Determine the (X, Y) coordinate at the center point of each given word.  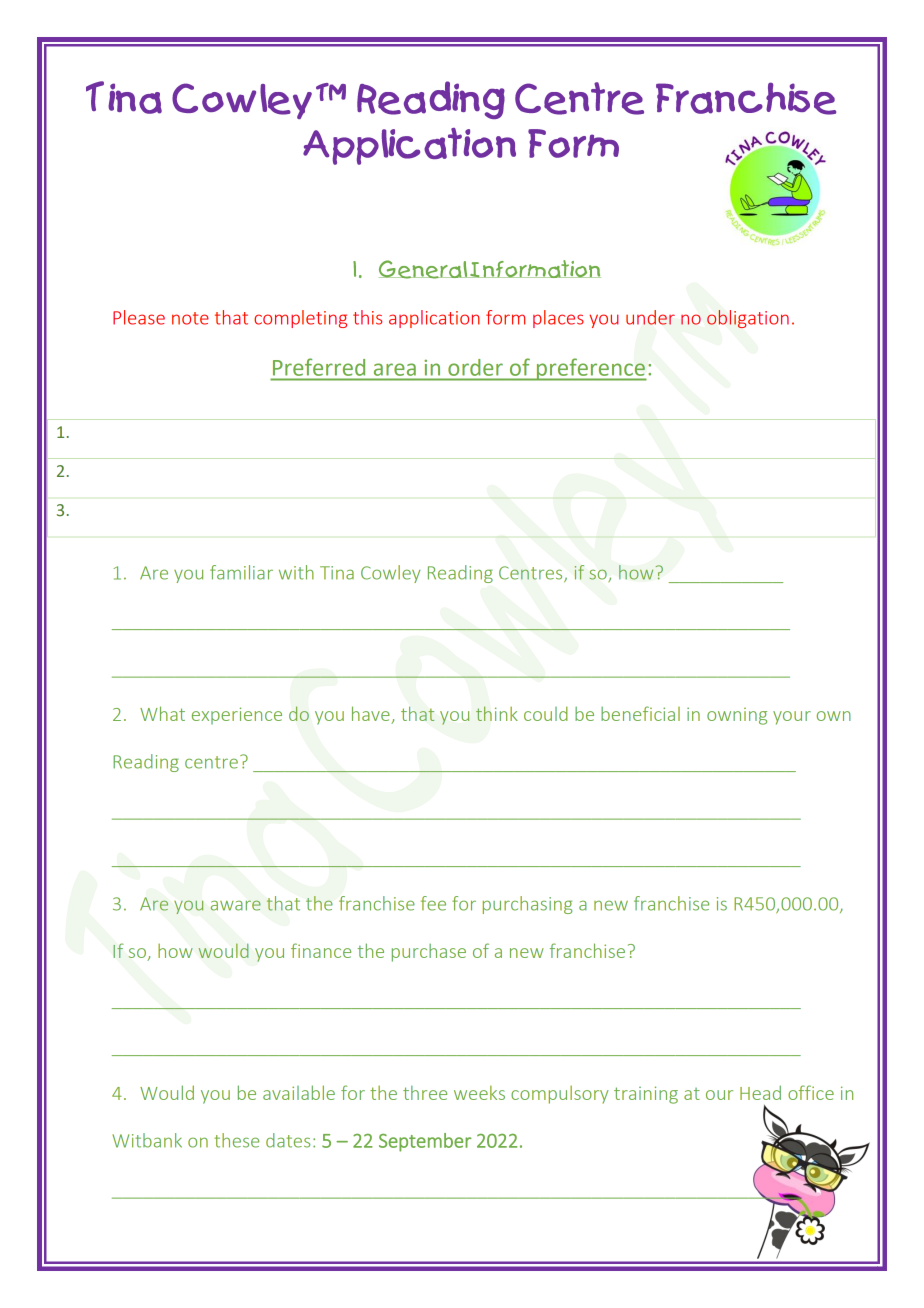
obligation (748, 319)
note (190, 318)
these (236, 1140)
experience (237, 716)
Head (760, 1092)
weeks (479, 1092)
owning (737, 716)
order (475, 367)
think (497, 713)
